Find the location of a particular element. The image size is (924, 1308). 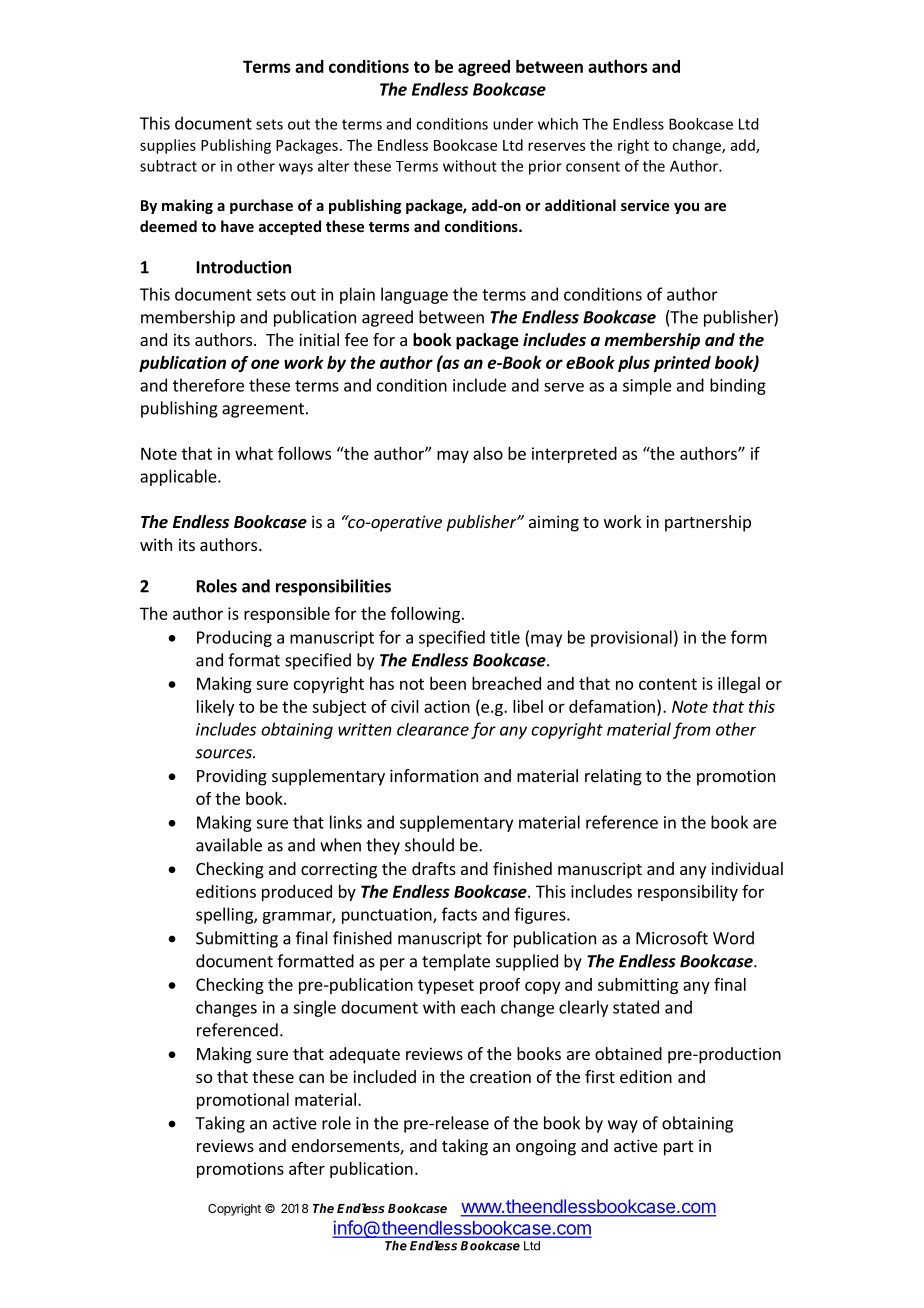

creation is located at coordinates (500, 1076).
